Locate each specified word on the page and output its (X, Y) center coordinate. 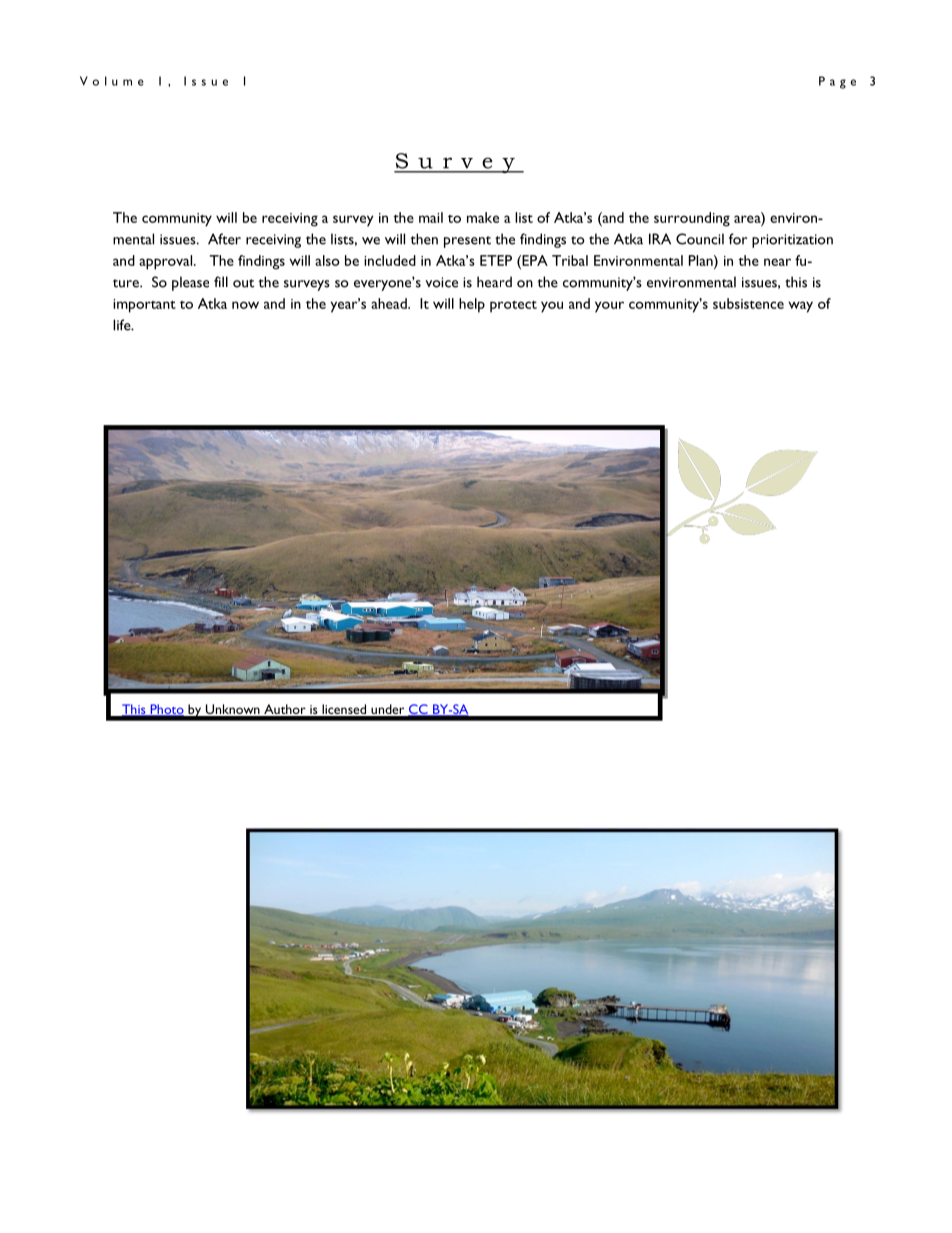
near (777, 262)
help (472, 305)
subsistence (748, 303)
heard (494, 282)
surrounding (692, 219)
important (144, 306)
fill (221, 281)
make (483, 217)
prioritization (792, 241)
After (224, 239)
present (467, 242)
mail (431, 217)
